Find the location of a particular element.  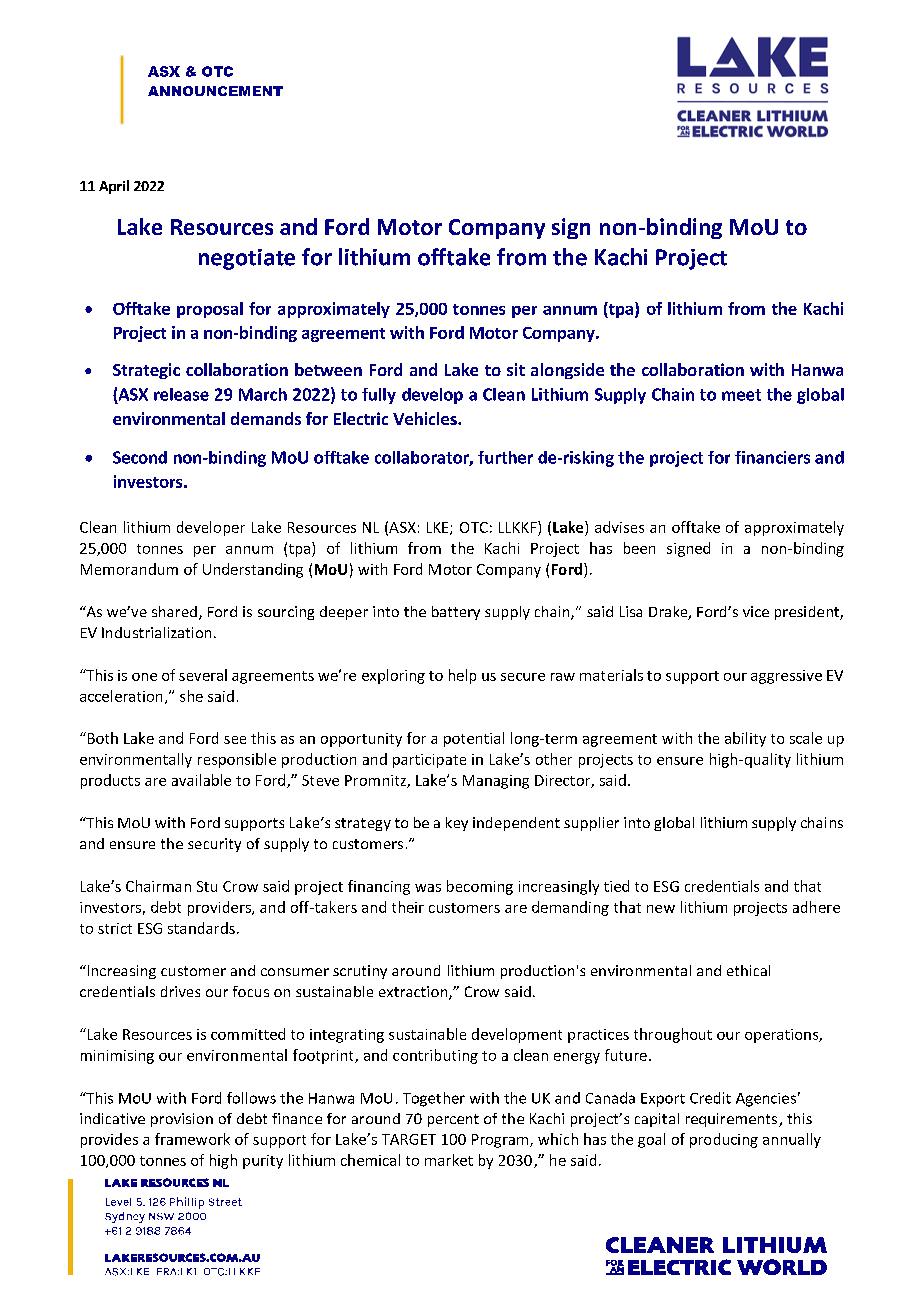

framework is located at coordinates (192, 1139).
